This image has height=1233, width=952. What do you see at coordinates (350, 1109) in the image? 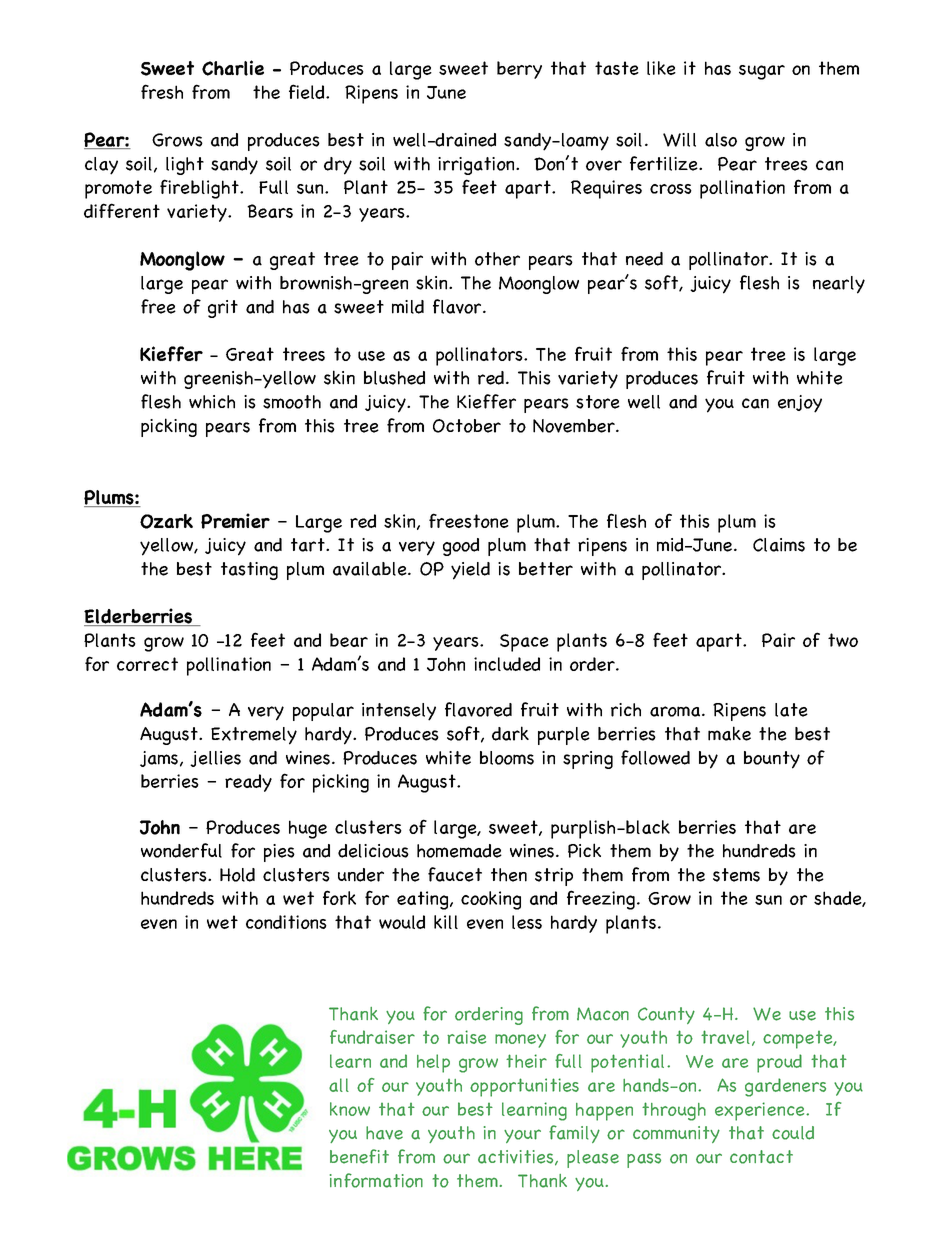
I see `know` at bounding box center [350, 1109].
